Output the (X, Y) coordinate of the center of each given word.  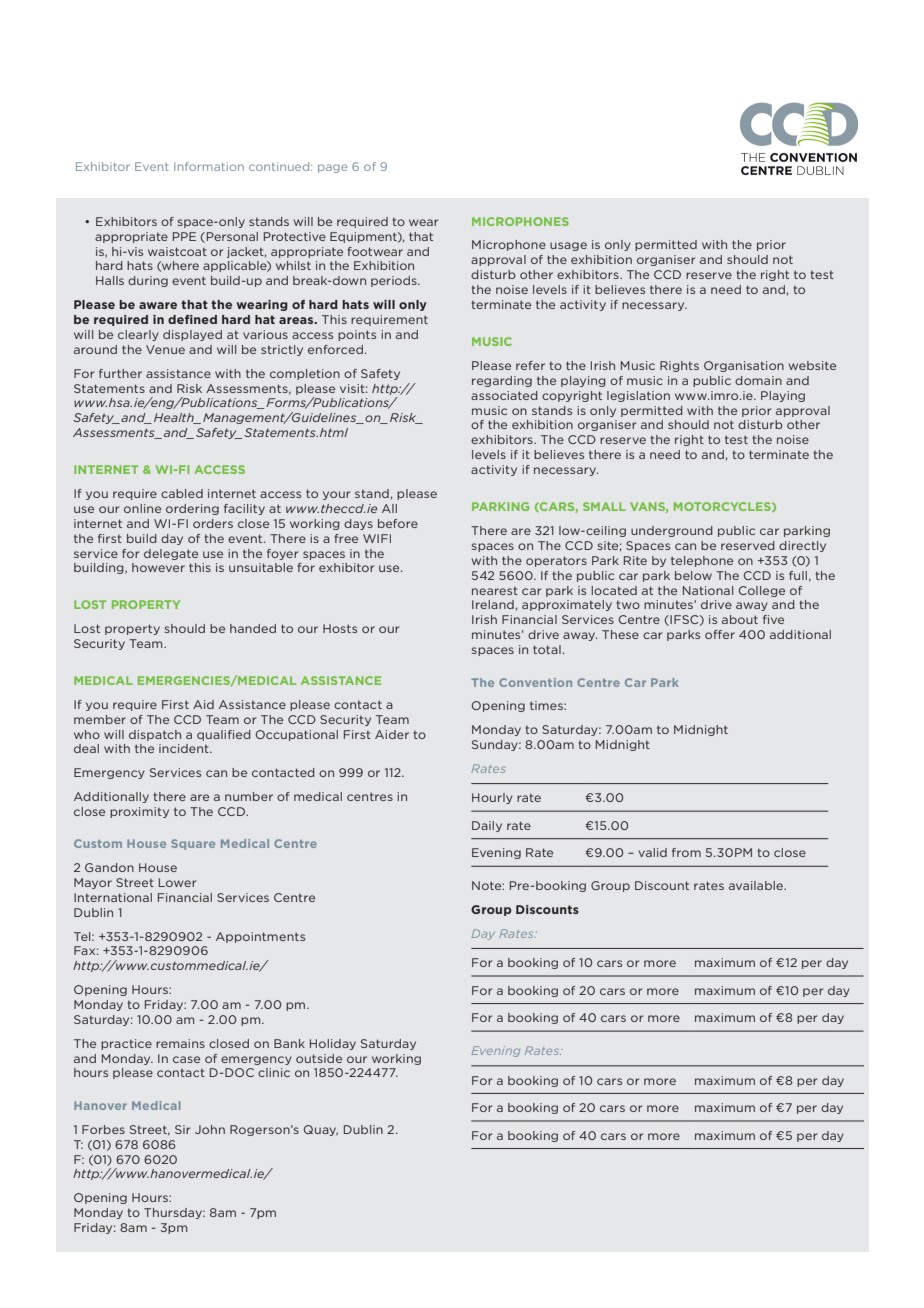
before (398, 523)
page (333, 168)
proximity (139, 812)
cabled (182, 493)
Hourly (492, 798)
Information (209, 166)
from (686, 852)
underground (672, 531)
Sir (182, 1129)
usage (568, 246)
